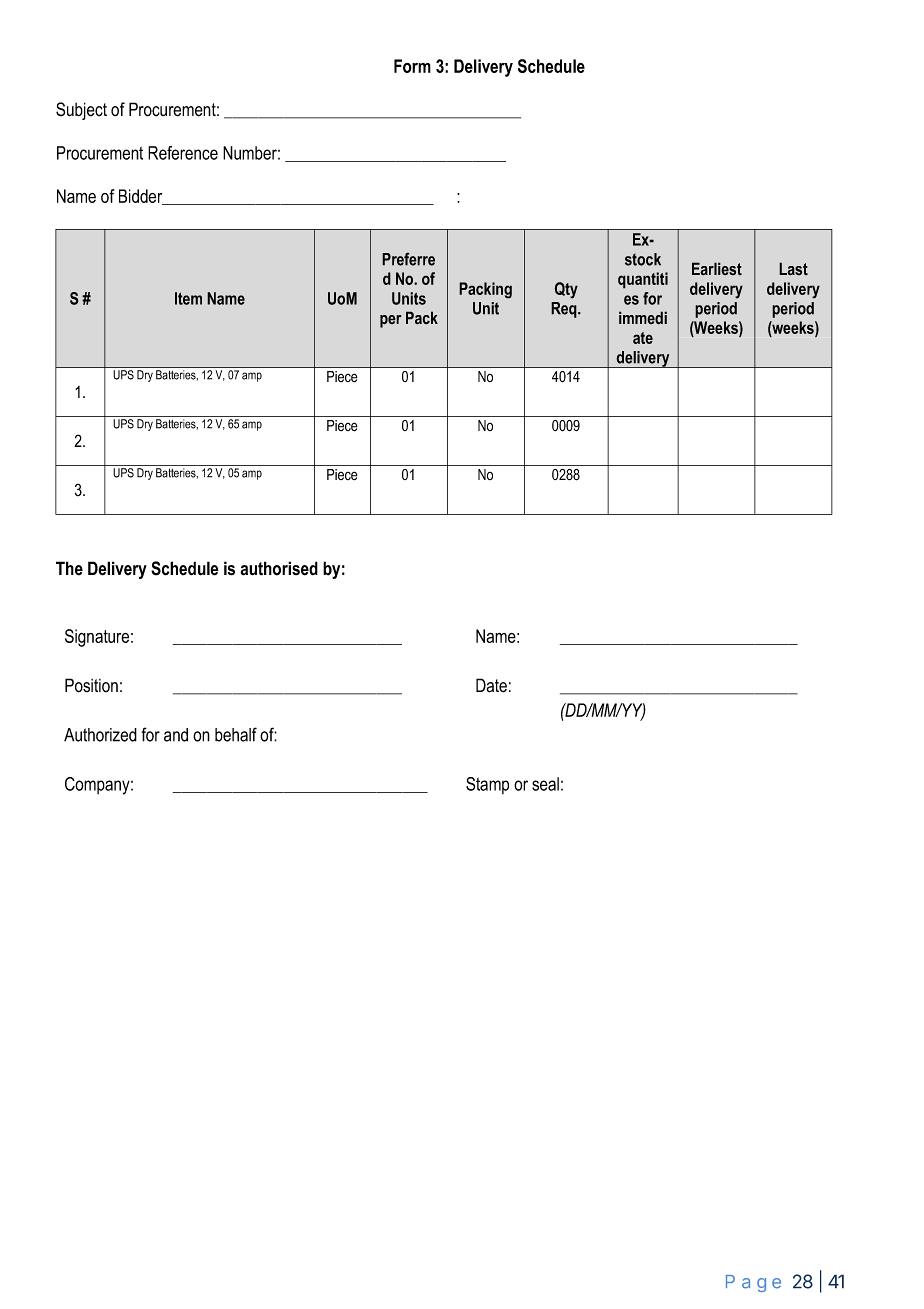 This image has height=1309, width=924. What do you see at coordinates (81, 111) in the image?
I see `Subject` at bounding box center [81, 111].
